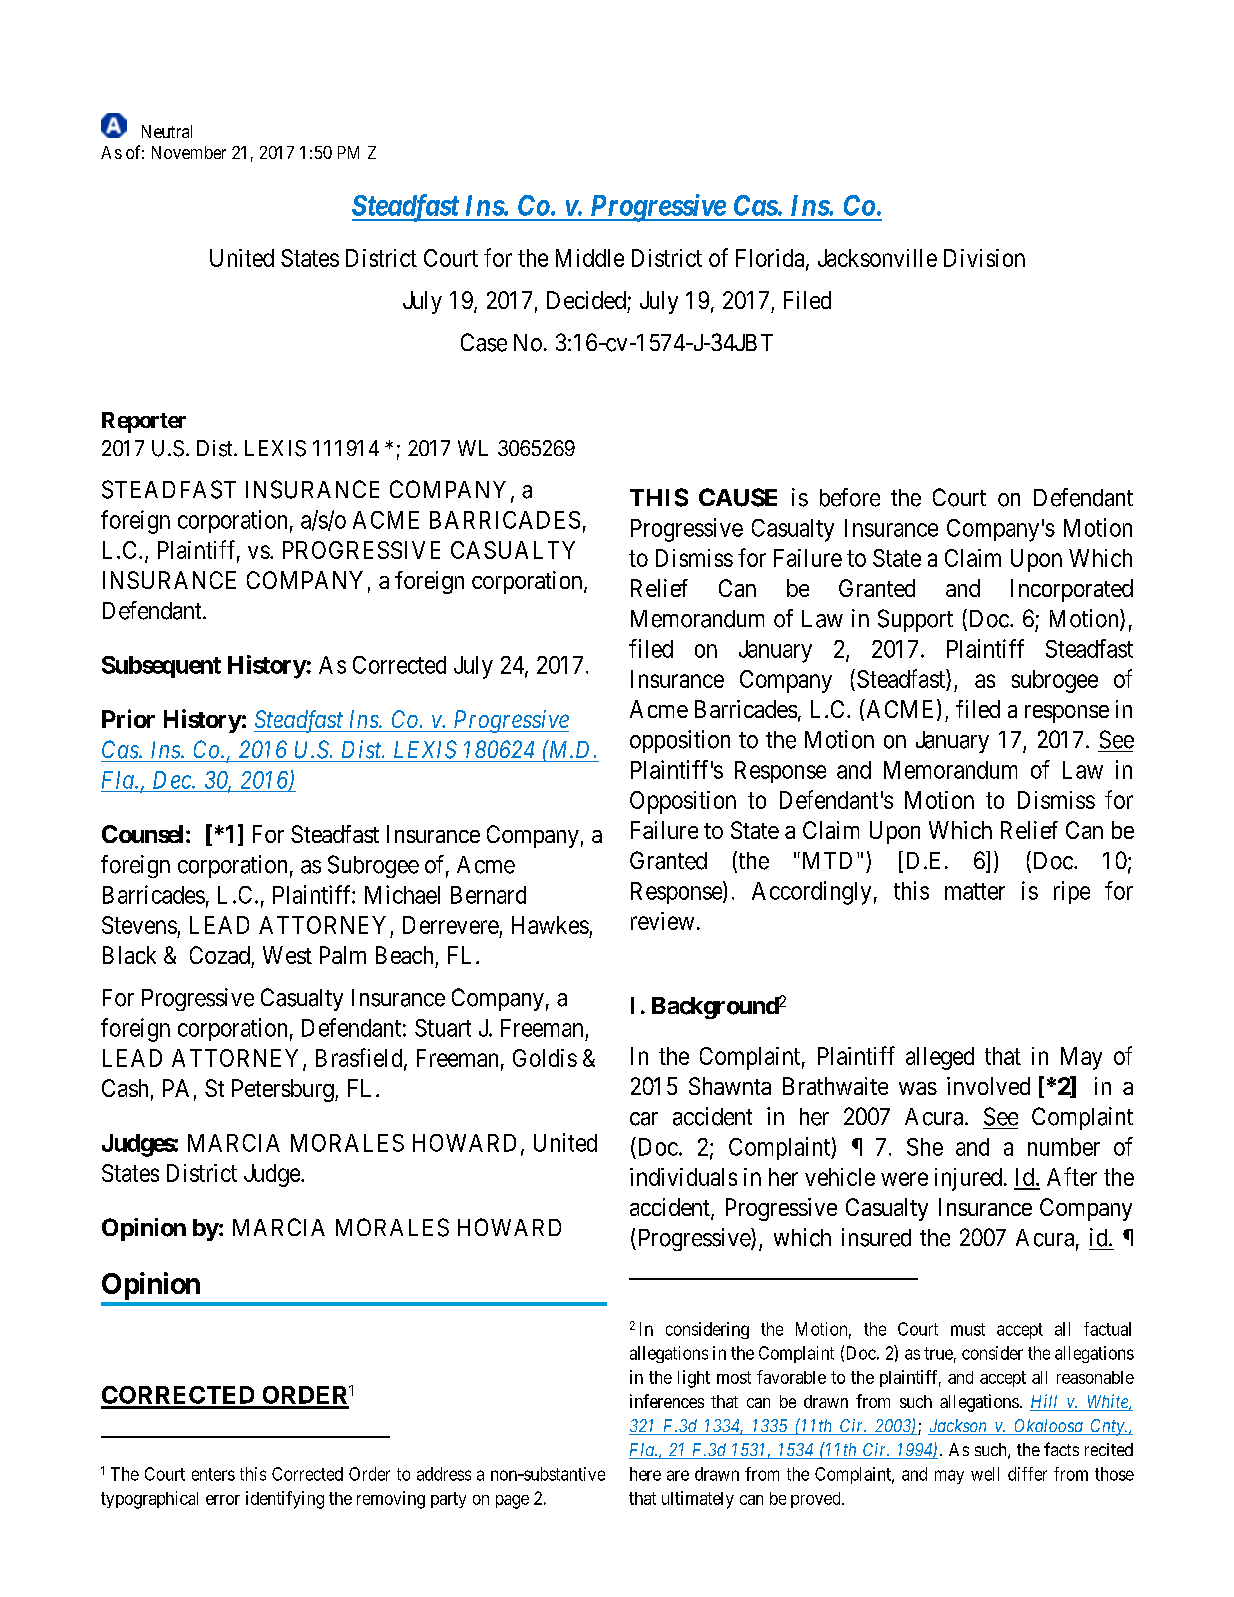  What do you see at coordinates (975, 891) in the image?
I see `matter` at bounding box center [975, 891].
